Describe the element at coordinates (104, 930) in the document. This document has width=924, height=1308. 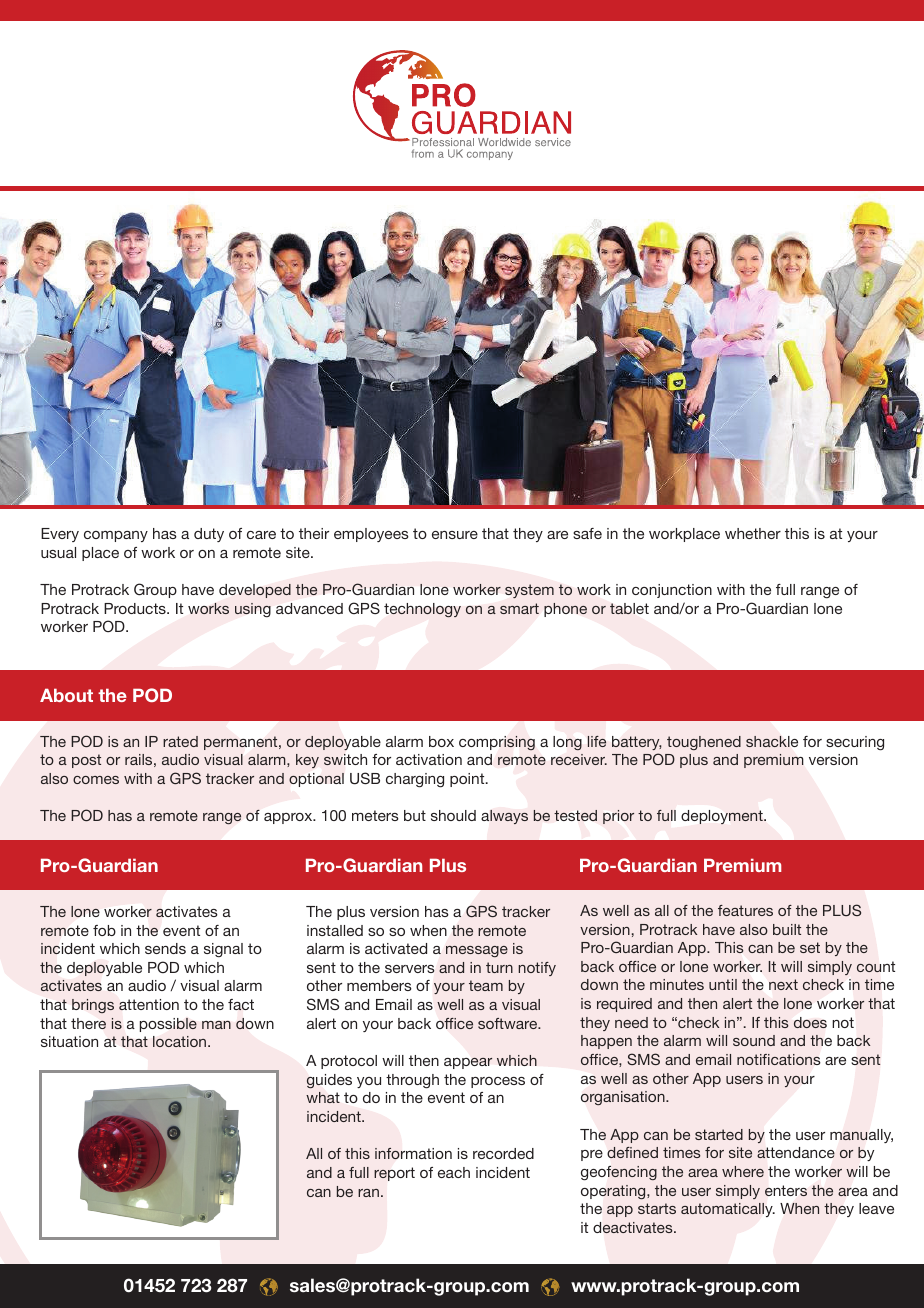
I see `fob` at that location.
